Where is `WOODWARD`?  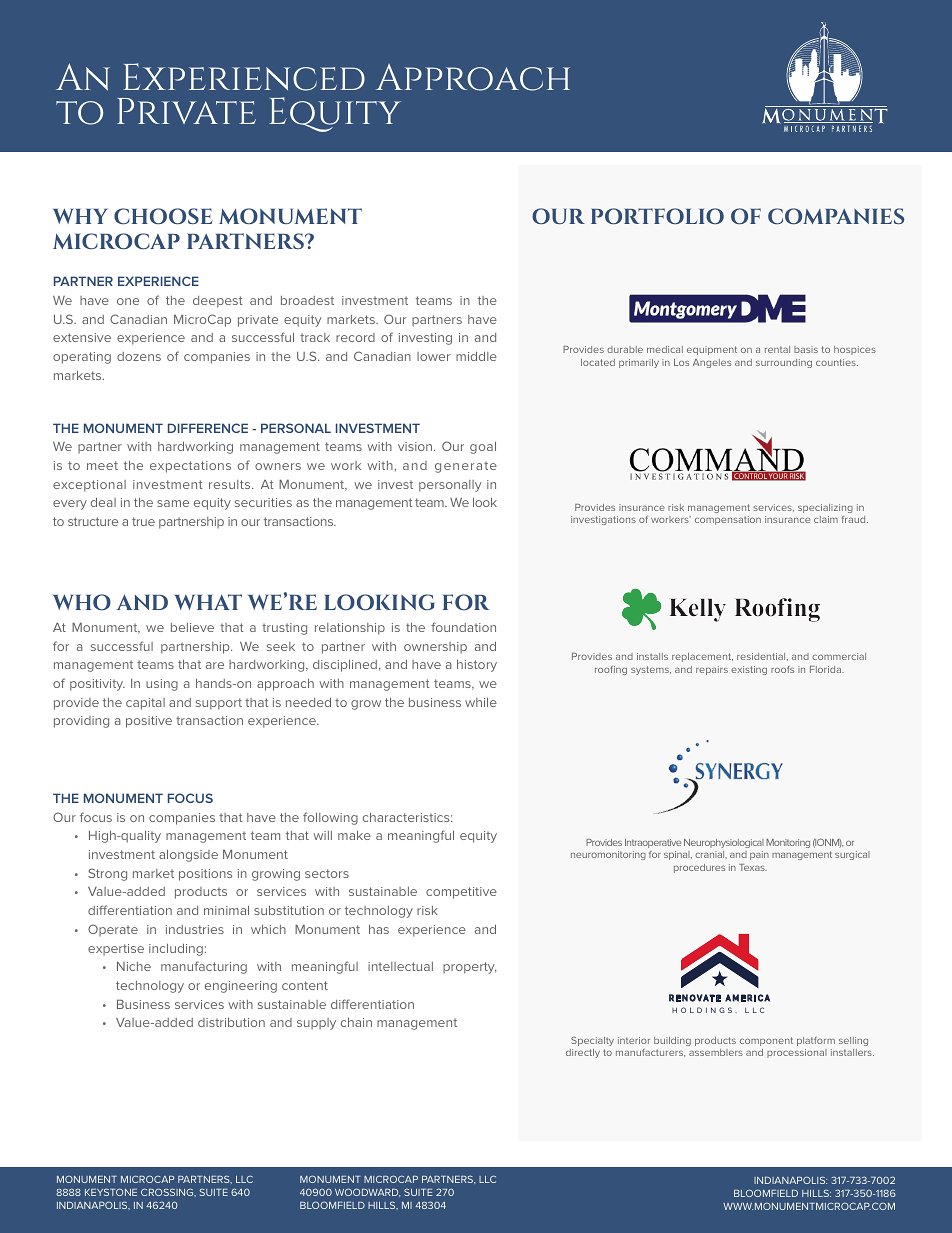 WOODWARD is located at coordinates (367, 1192).
